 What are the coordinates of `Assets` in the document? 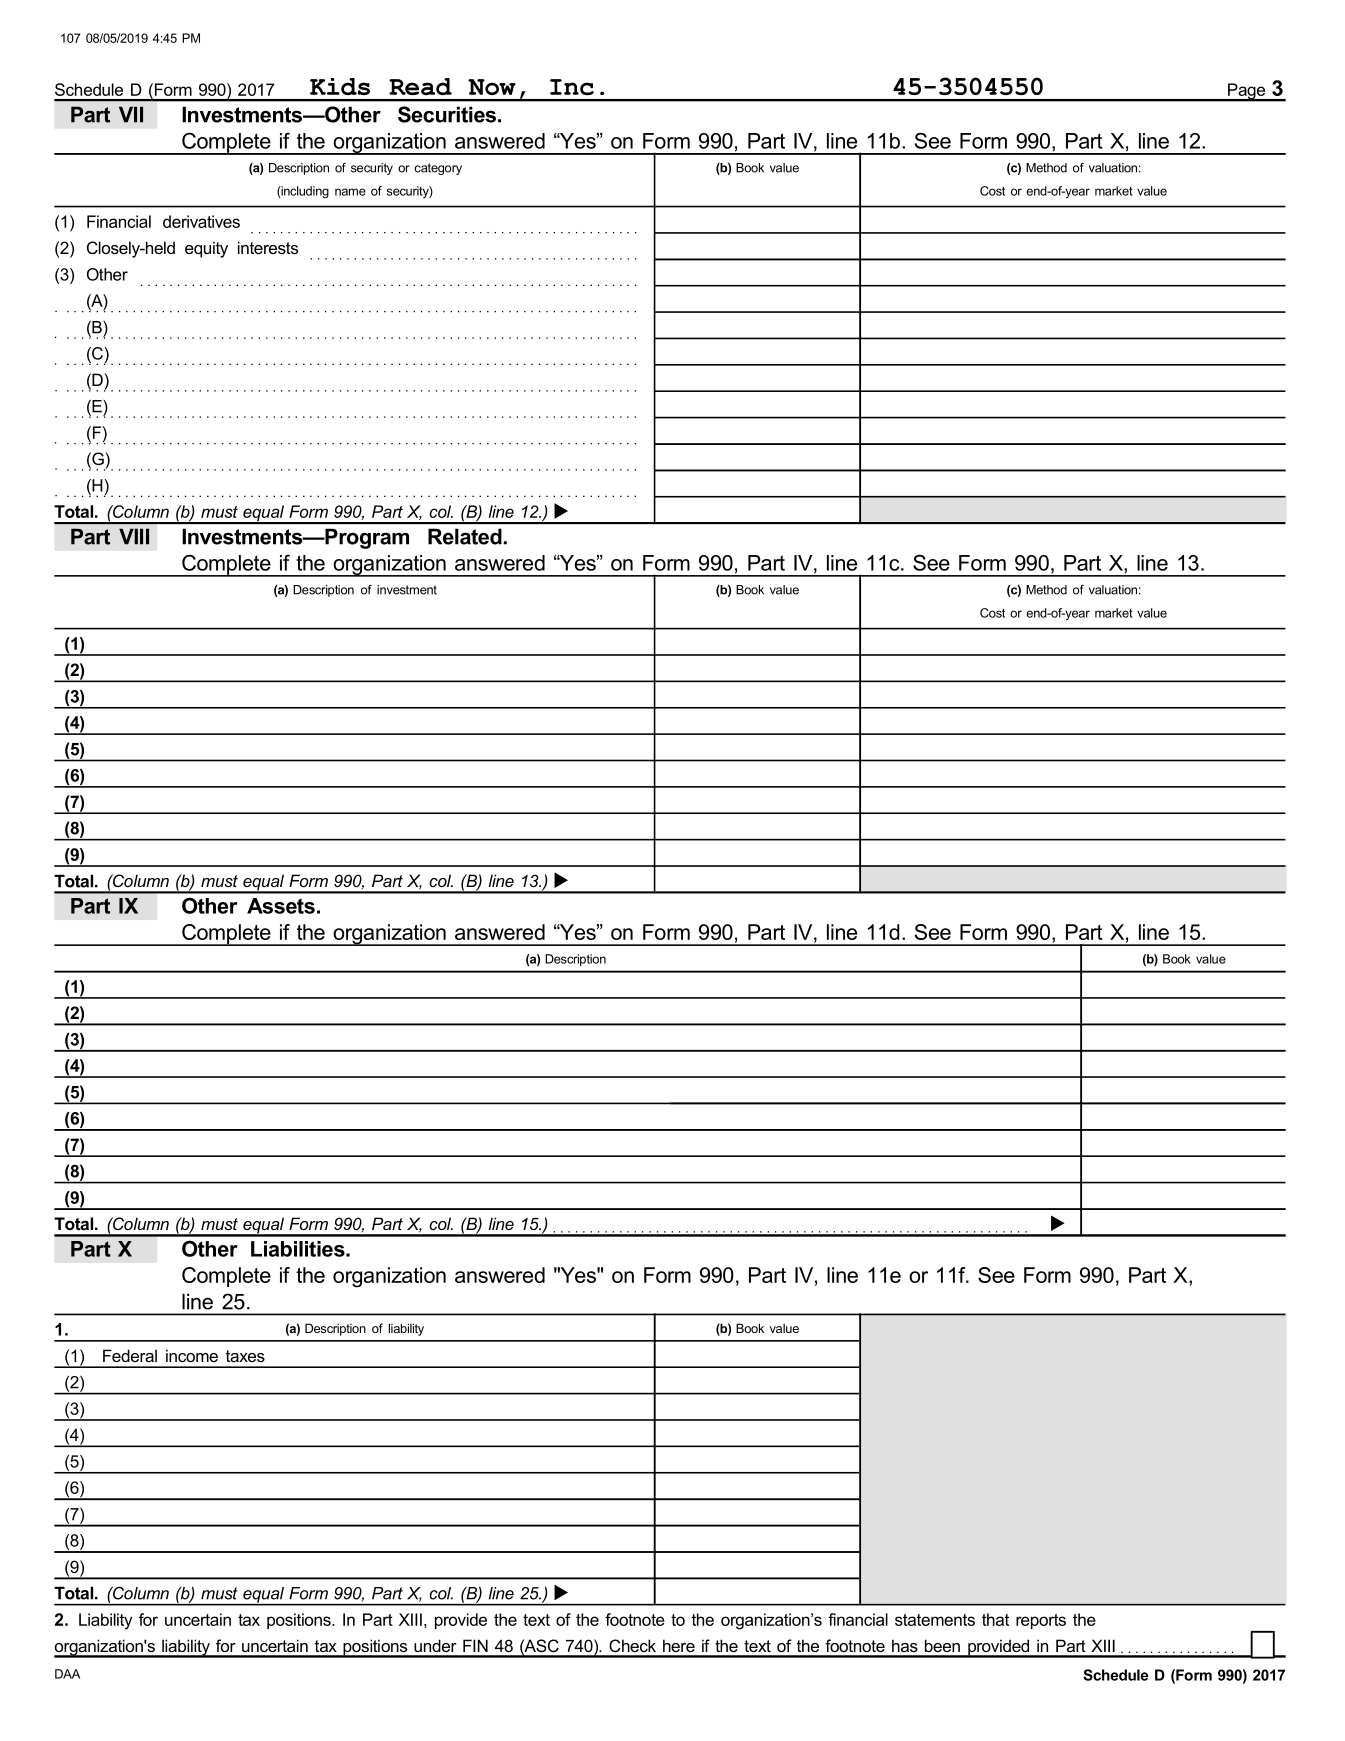 It's located at (281, 906).
